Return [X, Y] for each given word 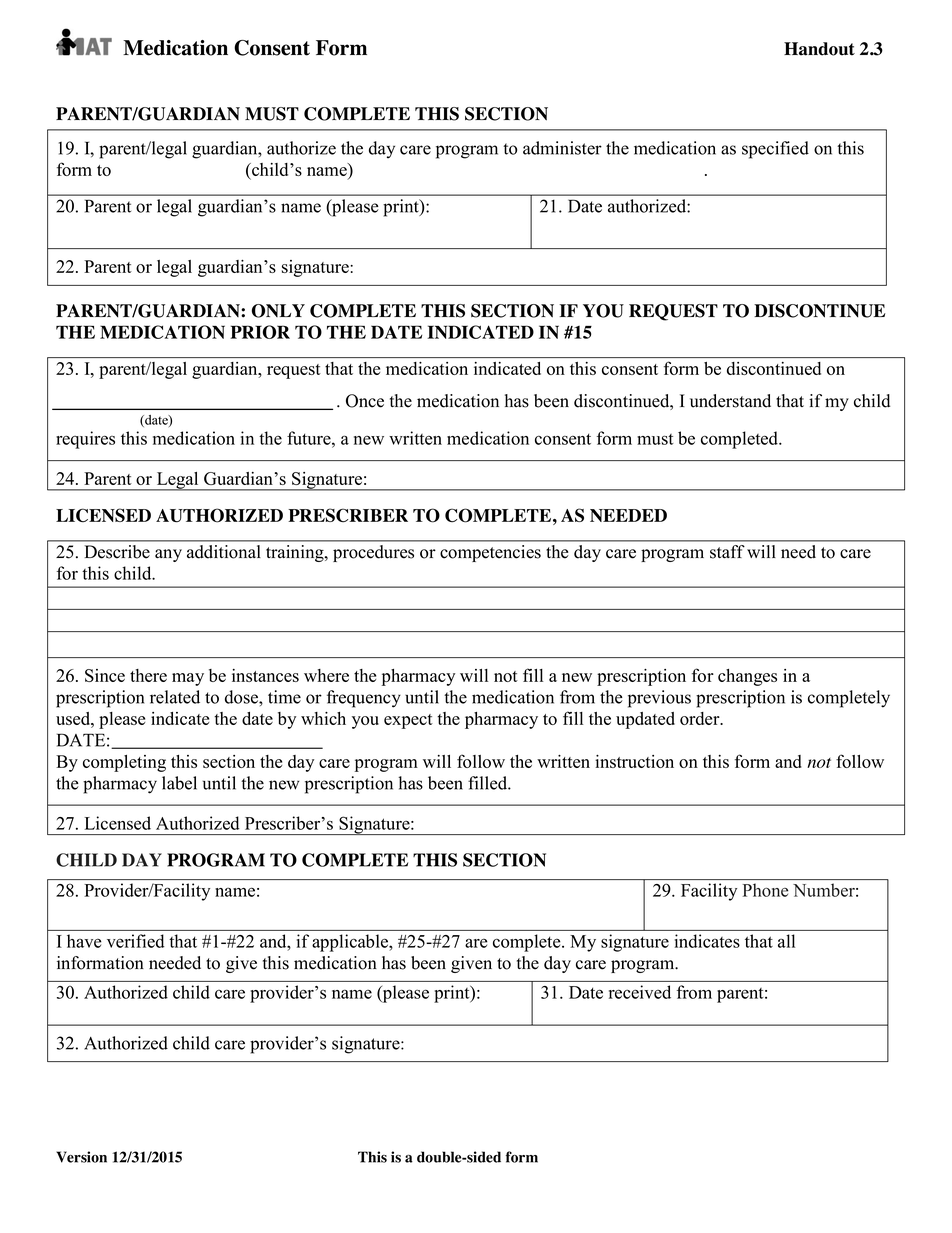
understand [730, 401]
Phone [765, 890]
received [640, 992]
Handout [819, 49]
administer [562, 148]
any [168, 555]
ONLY [278, 311]
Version [81, 1157]
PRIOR [260, 332]
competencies [490, 553]
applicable [351, 943]
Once [365, 401]
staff [727, 552]
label [179, 783]
